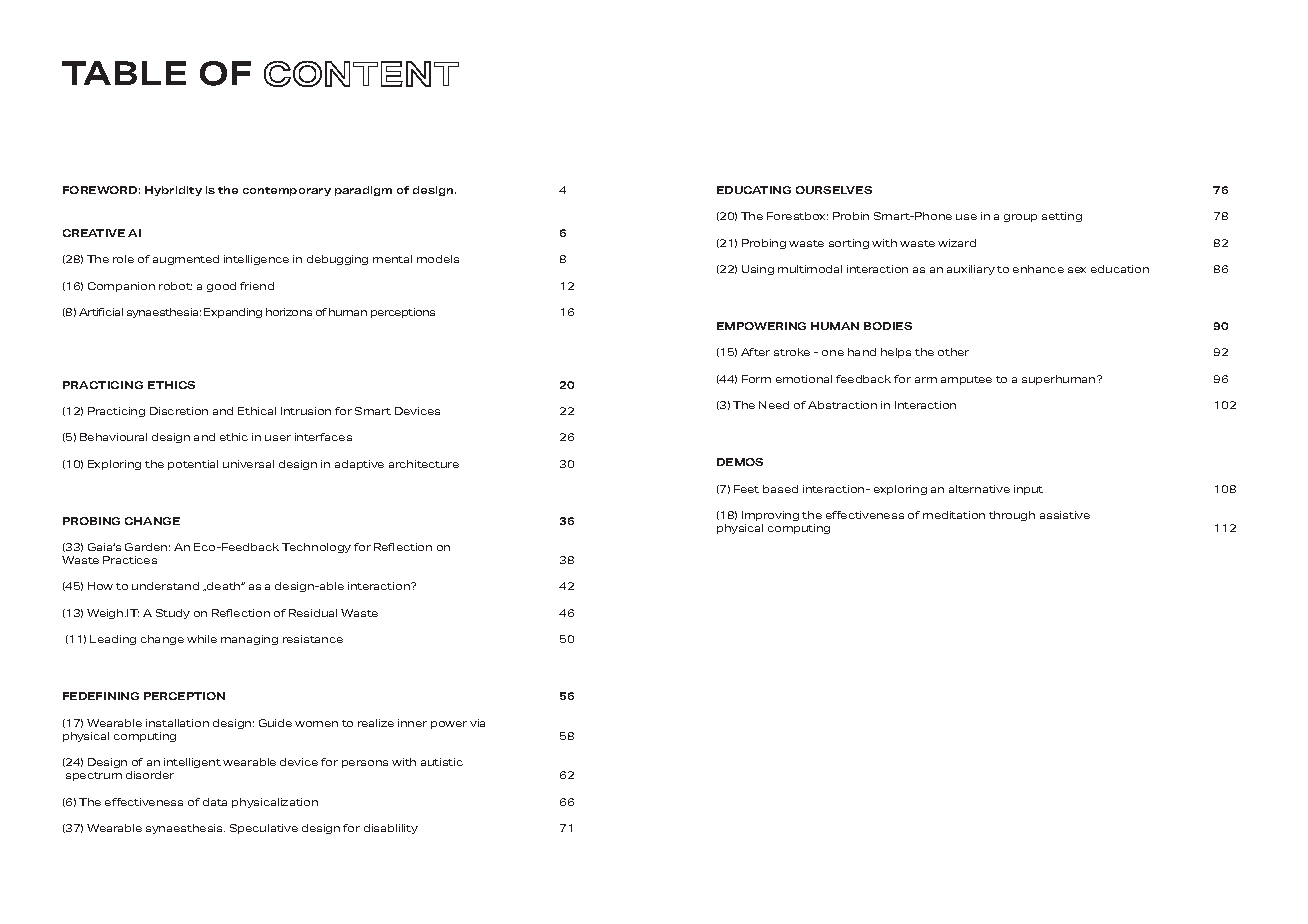  I want to click on Feet, so click(746, 489).
